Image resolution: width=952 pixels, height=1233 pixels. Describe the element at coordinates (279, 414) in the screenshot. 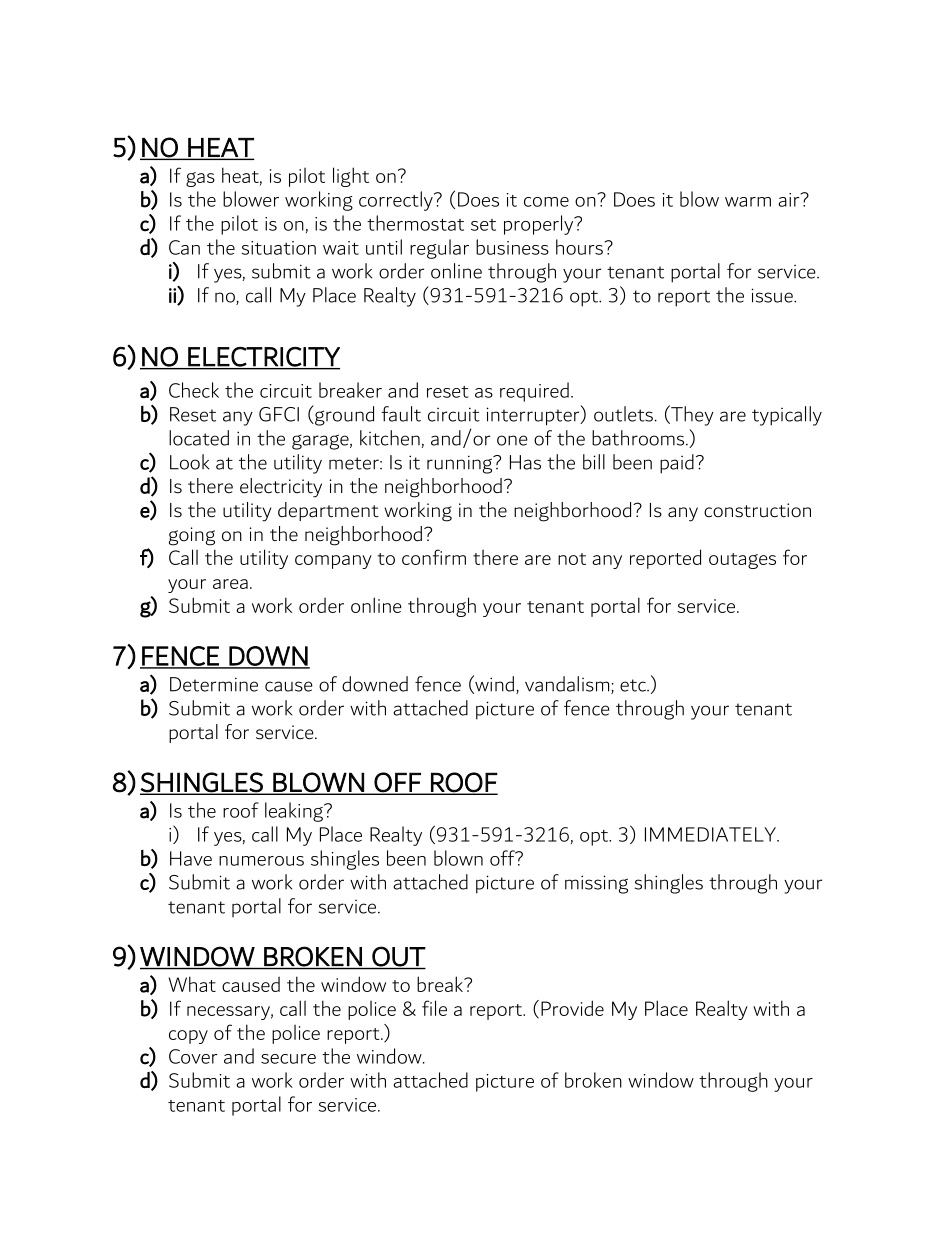

I see `GFCI` at that location.
